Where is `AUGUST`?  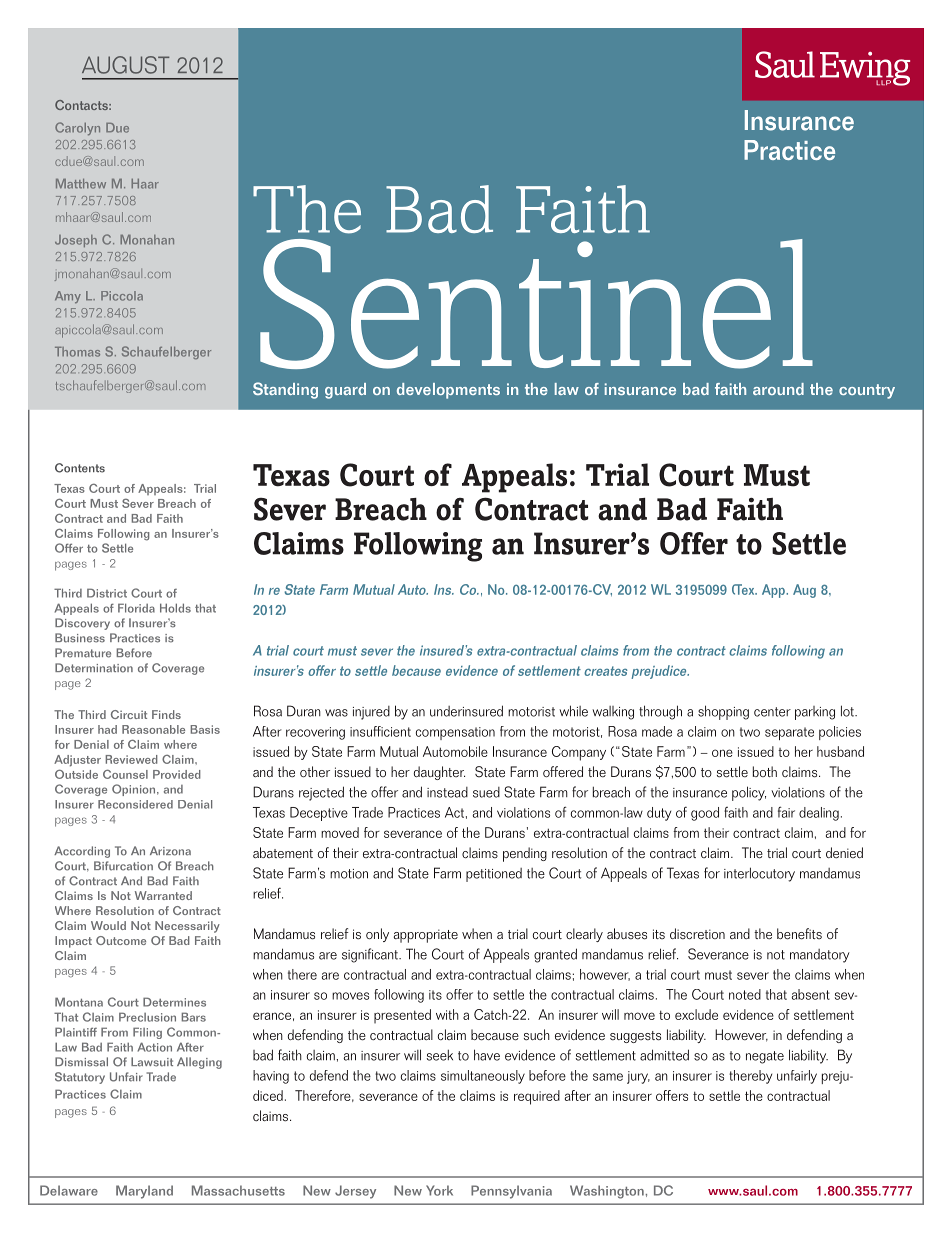 AUGUST is located at coordinates (125, 65).
